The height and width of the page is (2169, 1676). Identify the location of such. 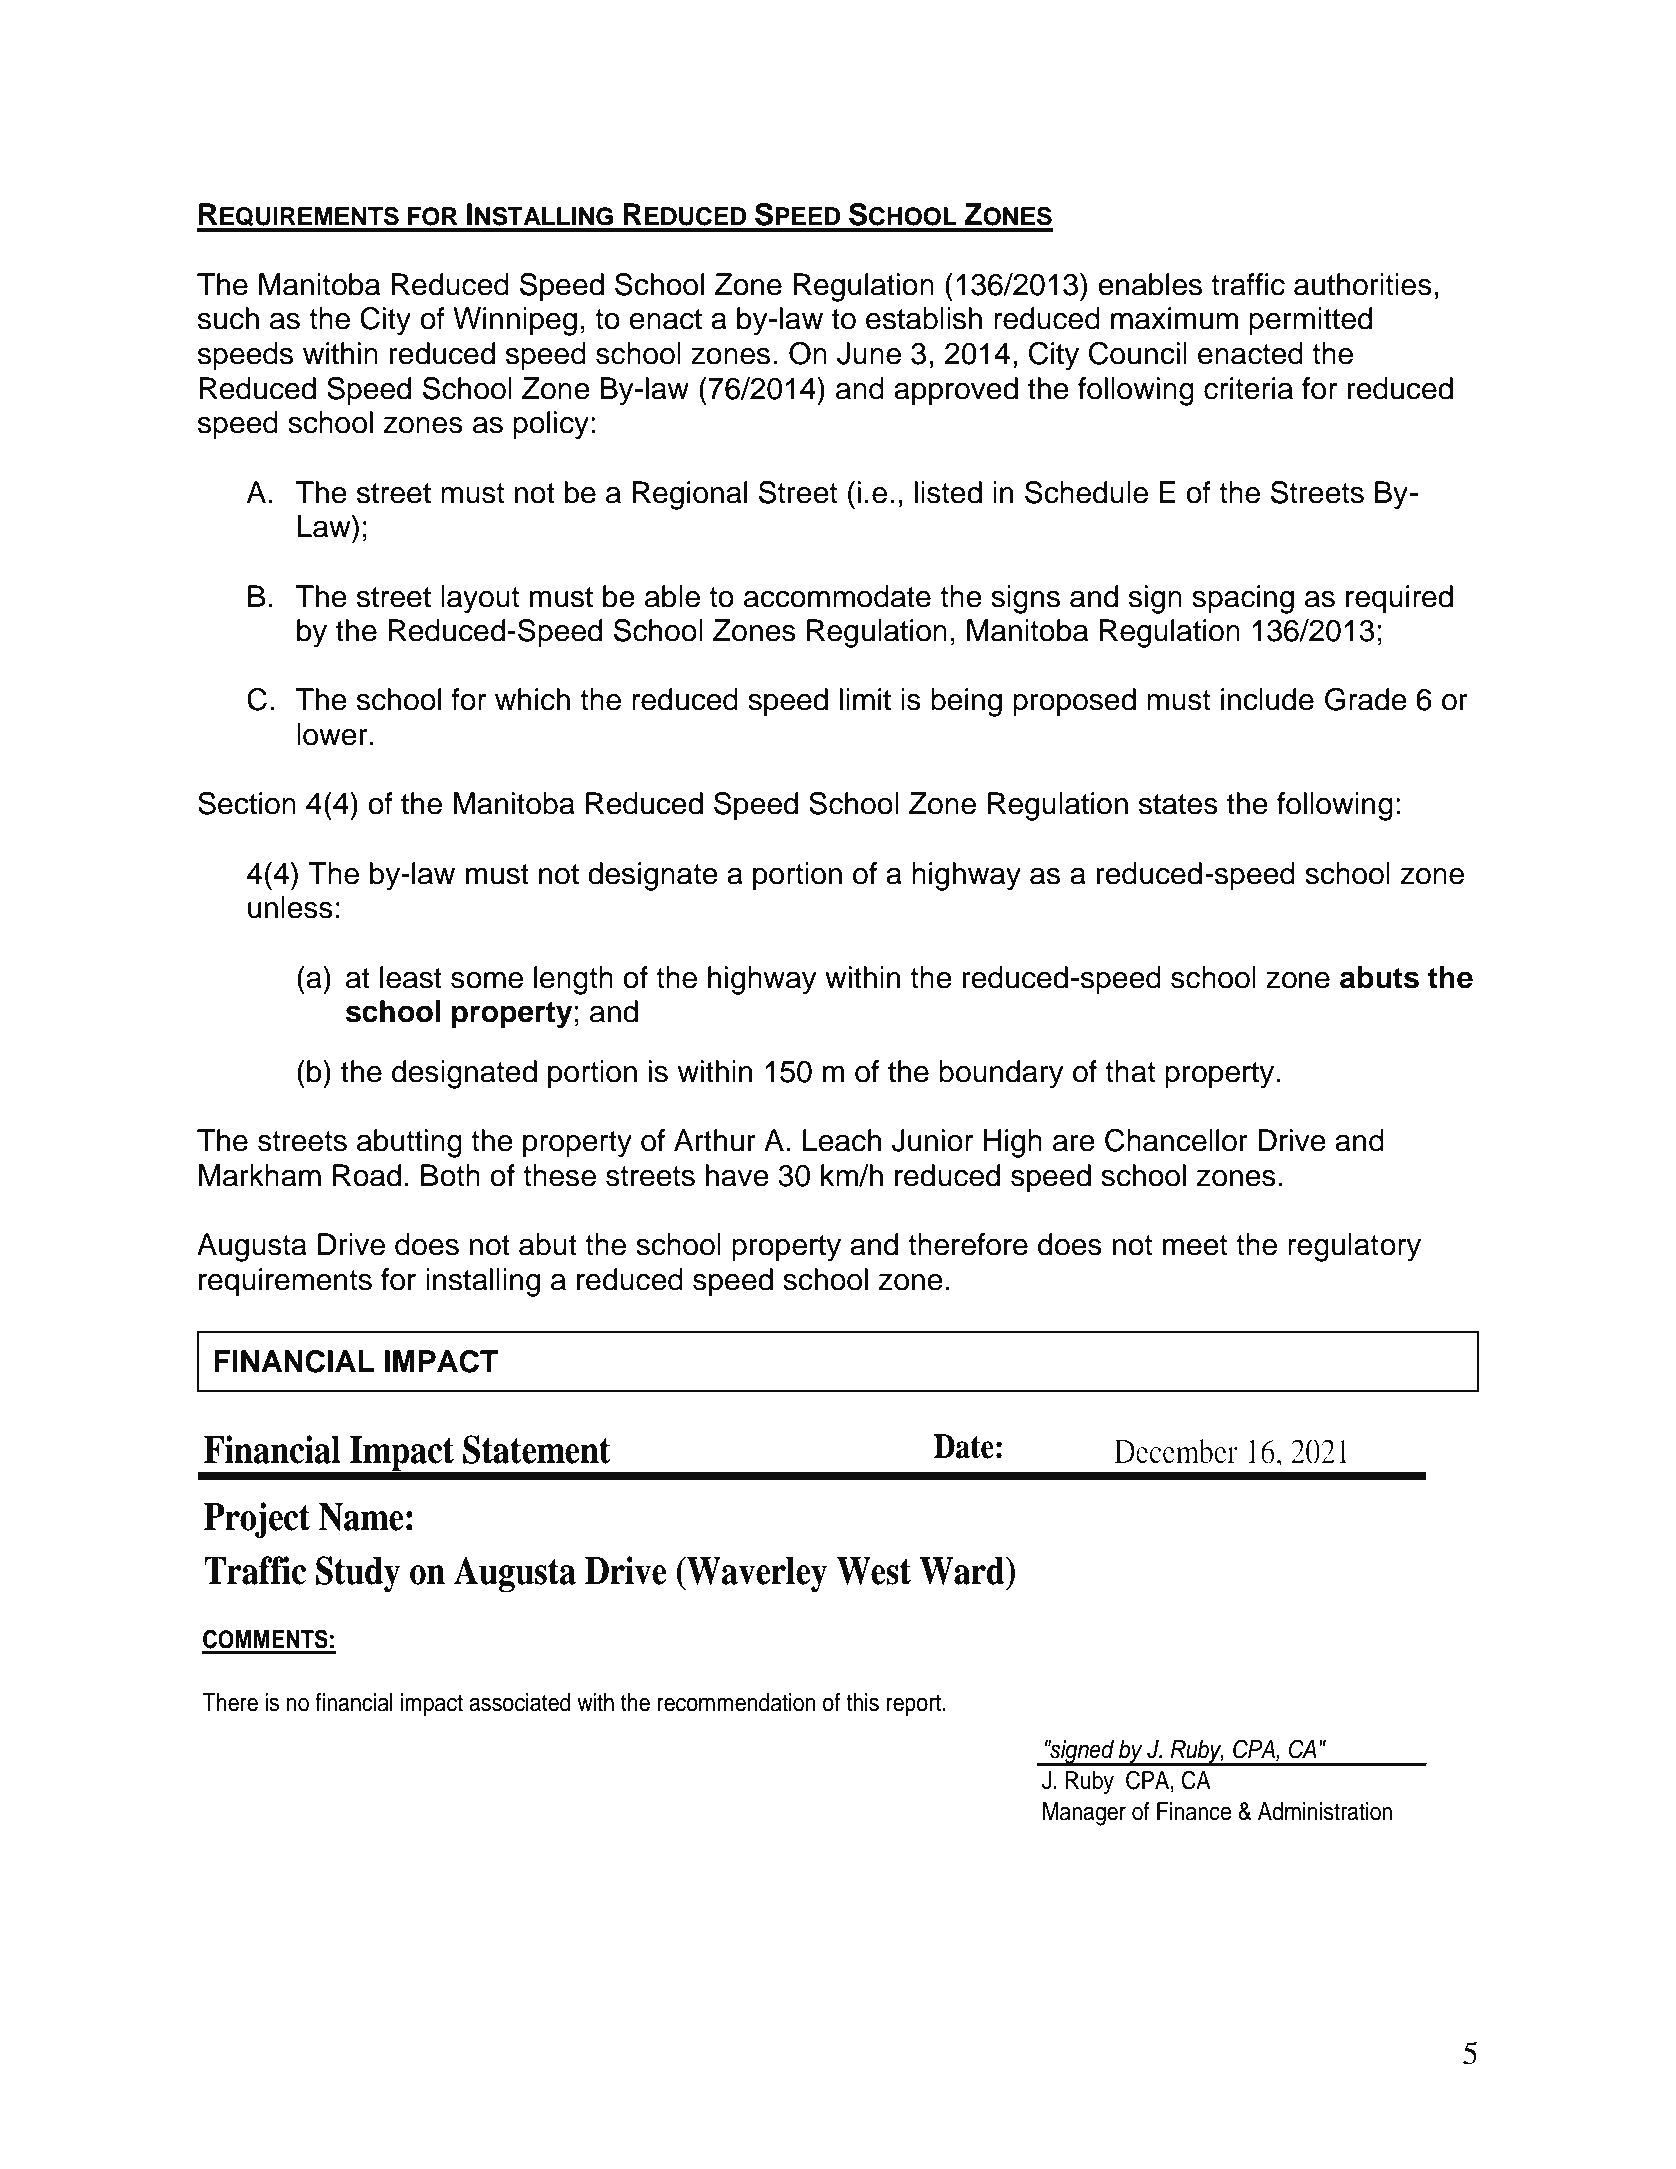
(228, 318).
